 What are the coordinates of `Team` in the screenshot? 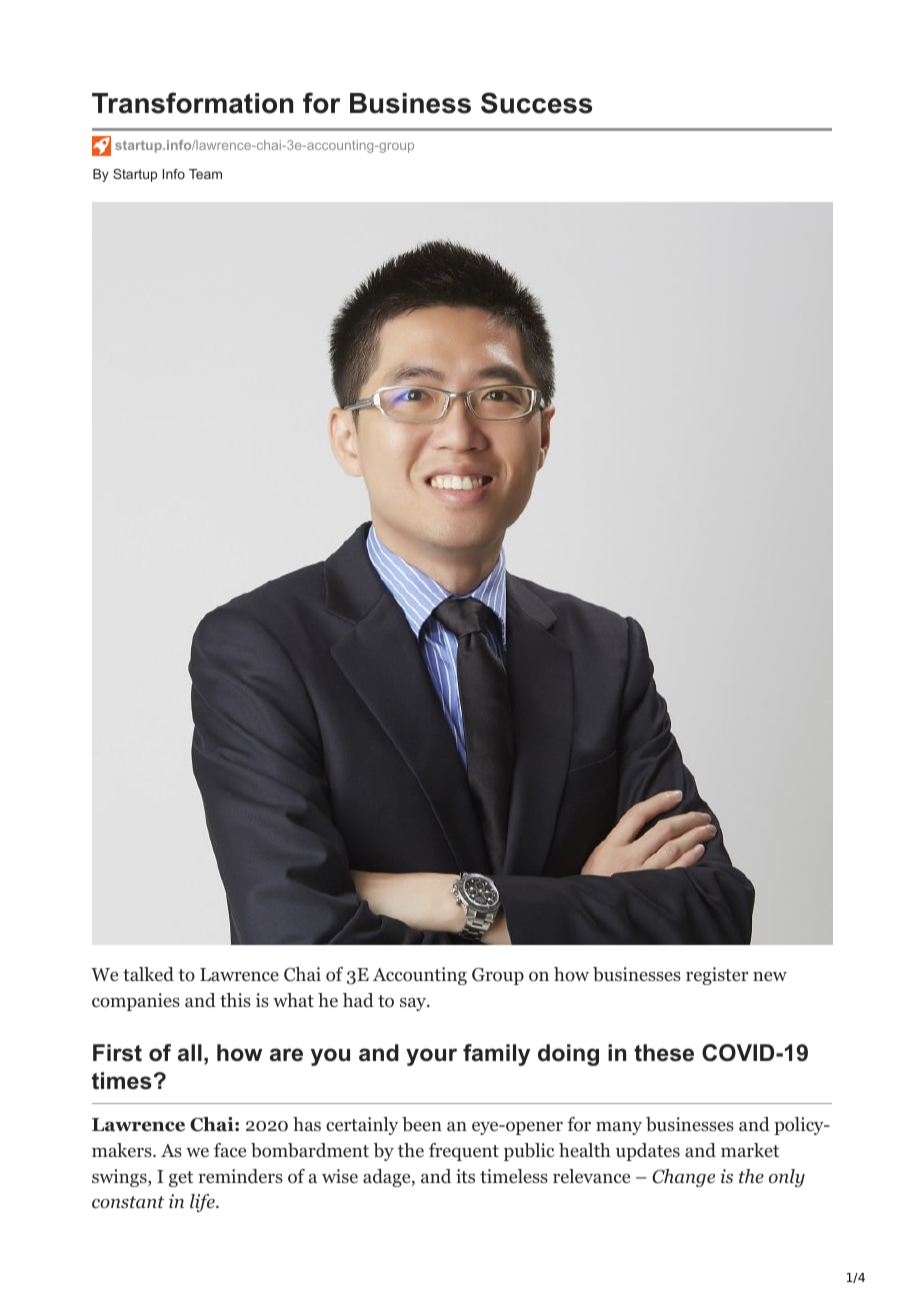 It's located at (205, 174).
